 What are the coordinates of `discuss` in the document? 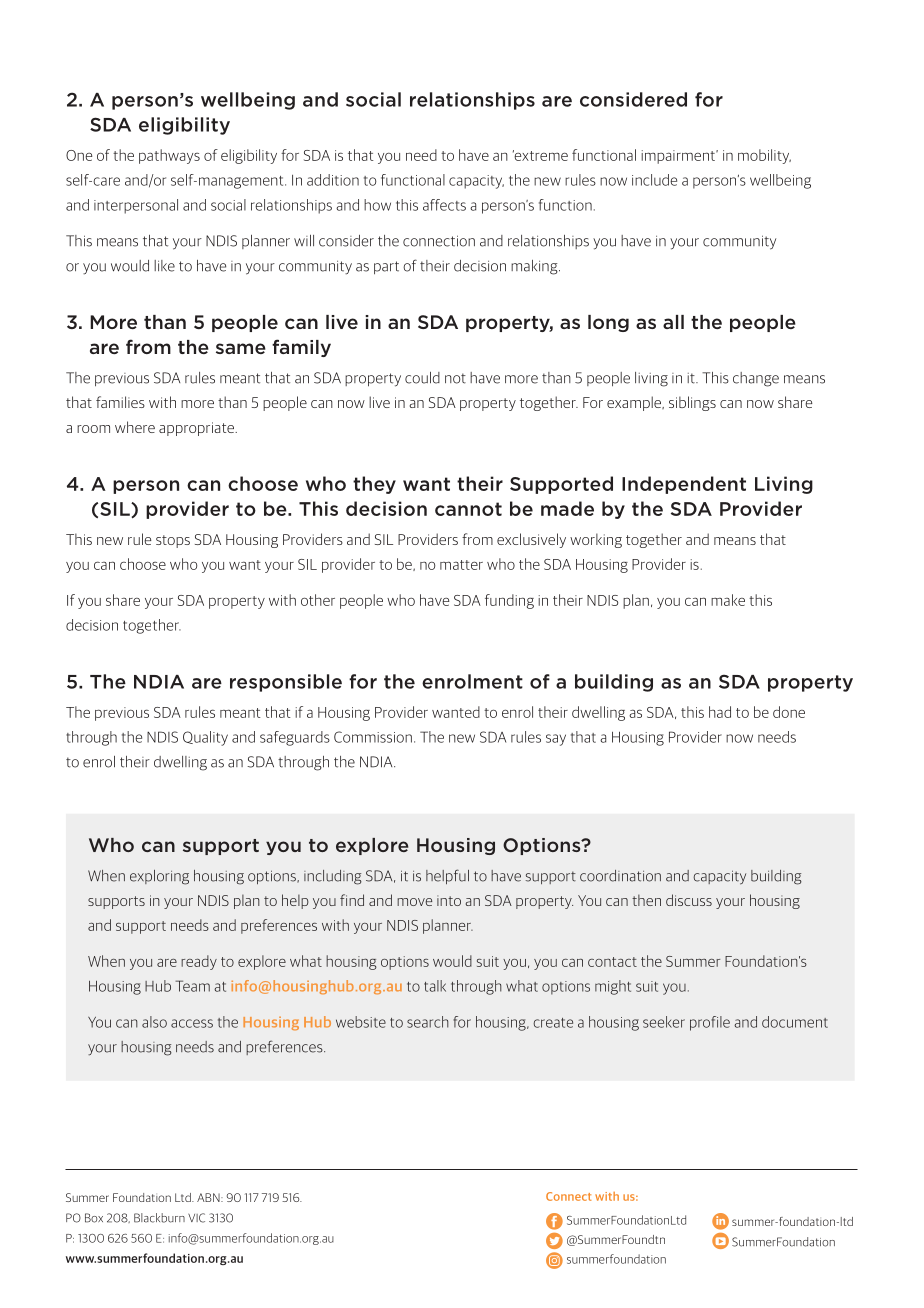 It's located at (689, 900).
